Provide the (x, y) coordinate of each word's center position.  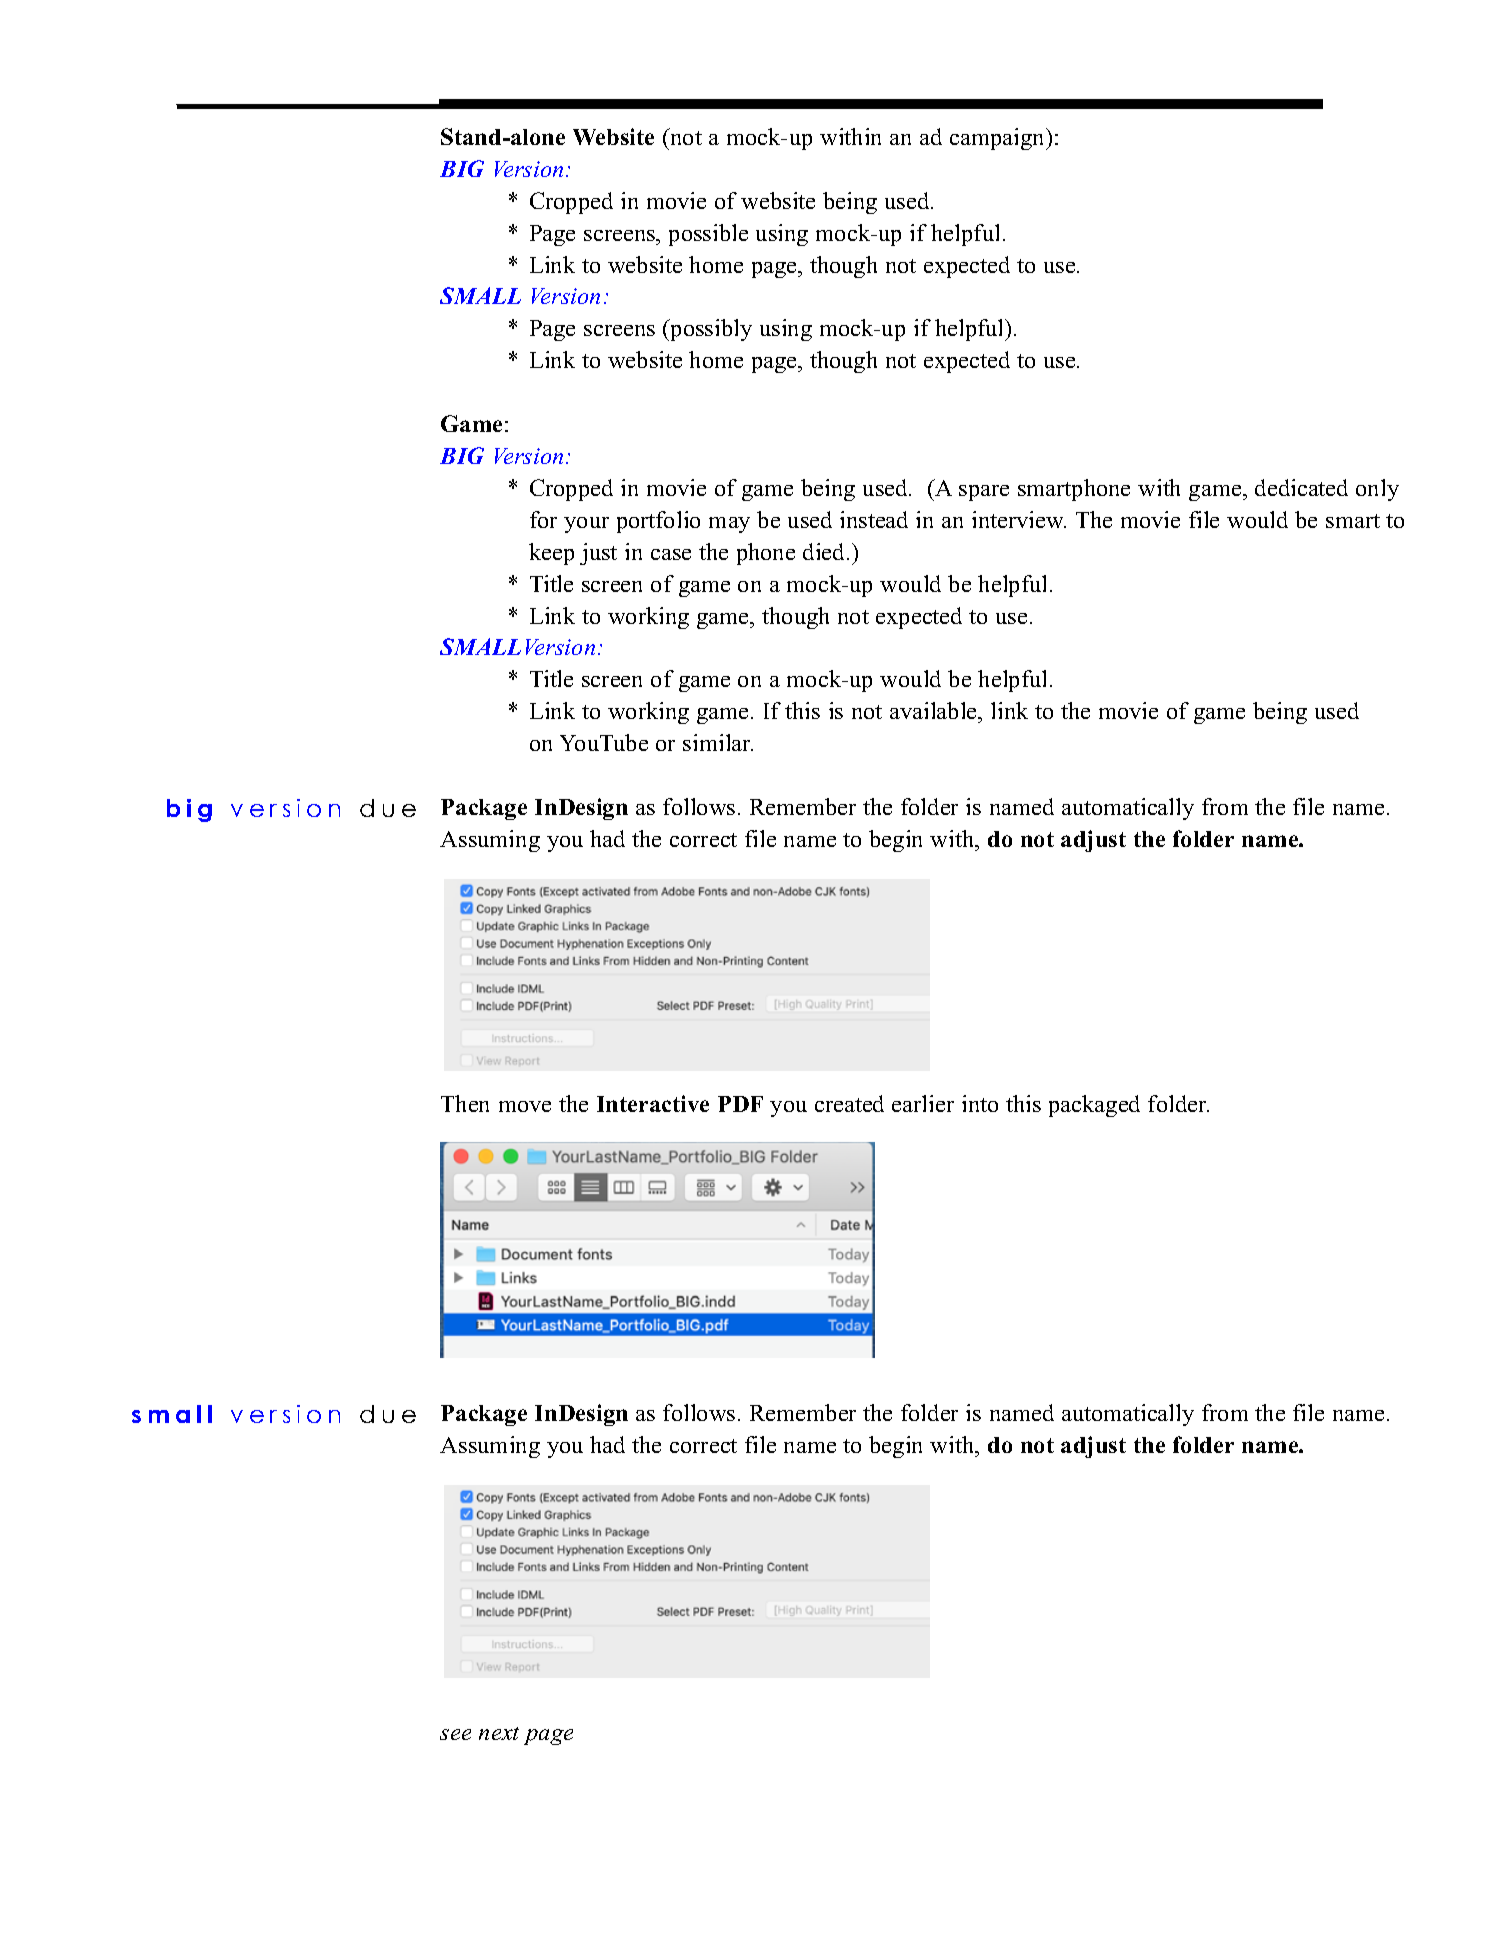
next (499, 1733)
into (980, 1103)
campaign (999, 139)
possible (708, 235)
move (525, 1106)
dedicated (1301, 487)
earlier (923, 1103)
